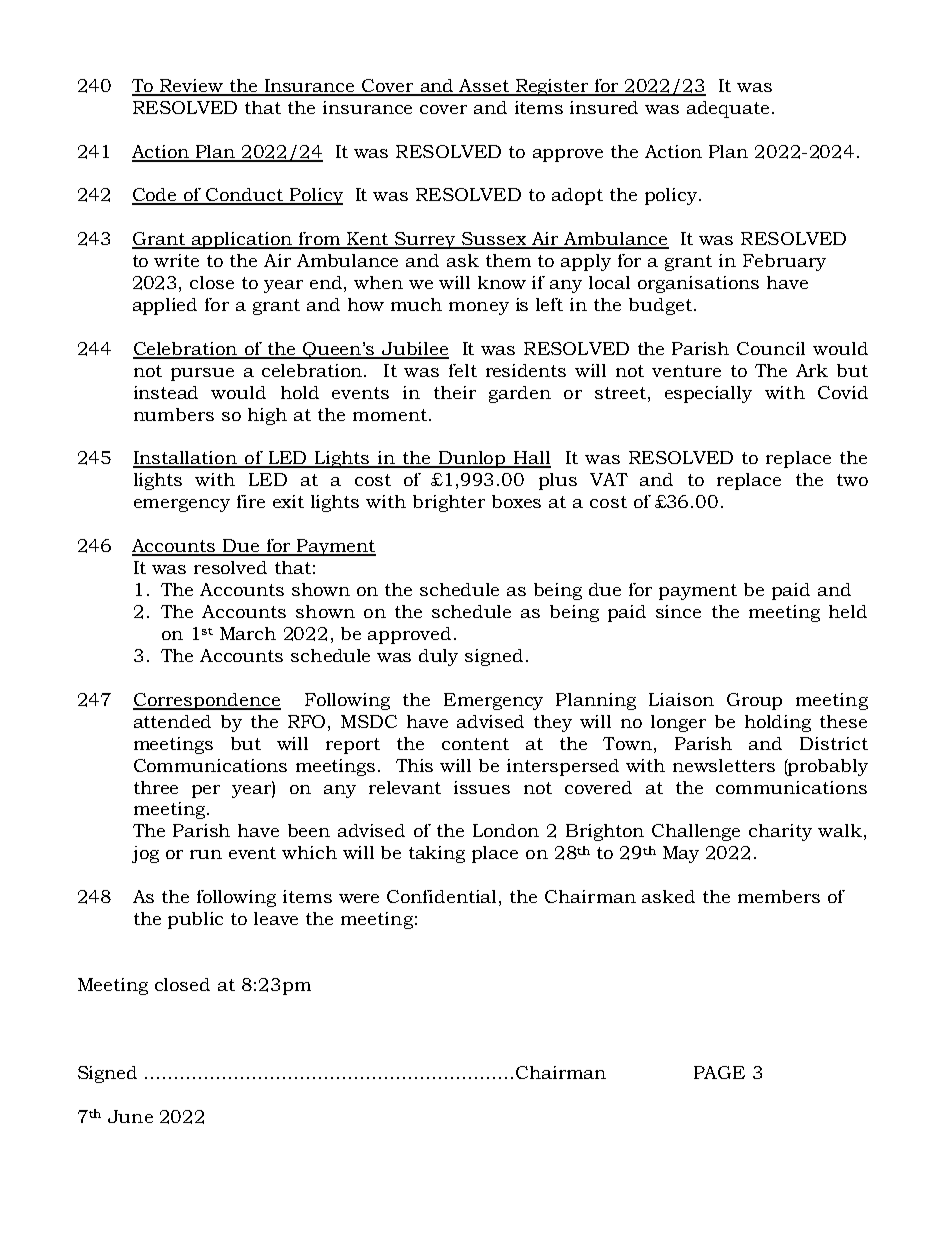 The width and height of the screenshot is (952, 1233). What do you see at coordinates (848, 611) in the screenshot?
I see `held` at bounding box center [848, 611].
